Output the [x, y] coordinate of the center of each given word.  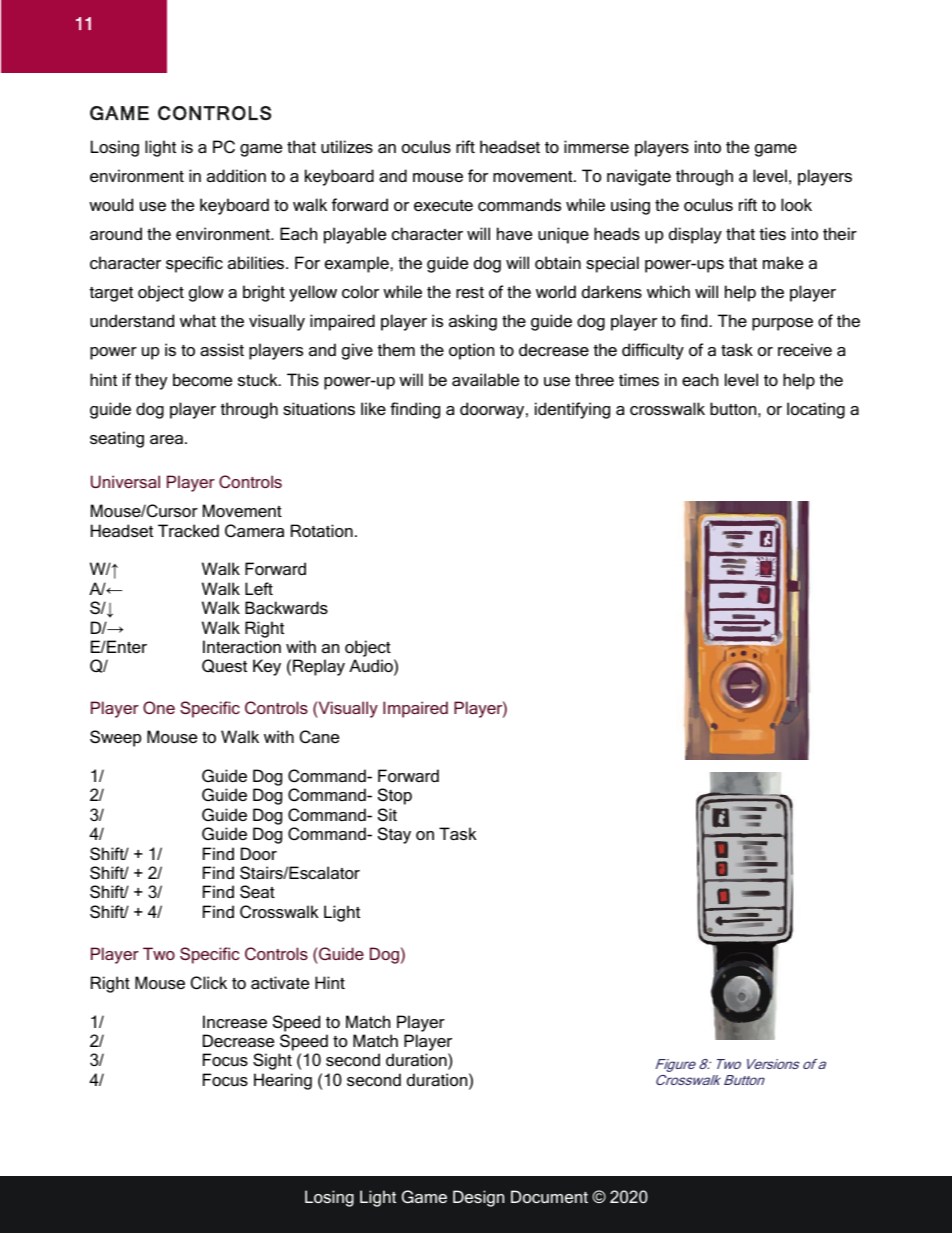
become [202, 379]
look [796, 204]
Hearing [283, 1081]
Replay [319, 667]
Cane [319, 736]
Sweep [115, 738]
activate [280, 982]
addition [236, 175]
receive [805, 349]
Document [549, 1196]
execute [443, 205]
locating [816, 410]
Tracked [188, 530]
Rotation [322, 530]
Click [209, 982]
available [485, 379]
